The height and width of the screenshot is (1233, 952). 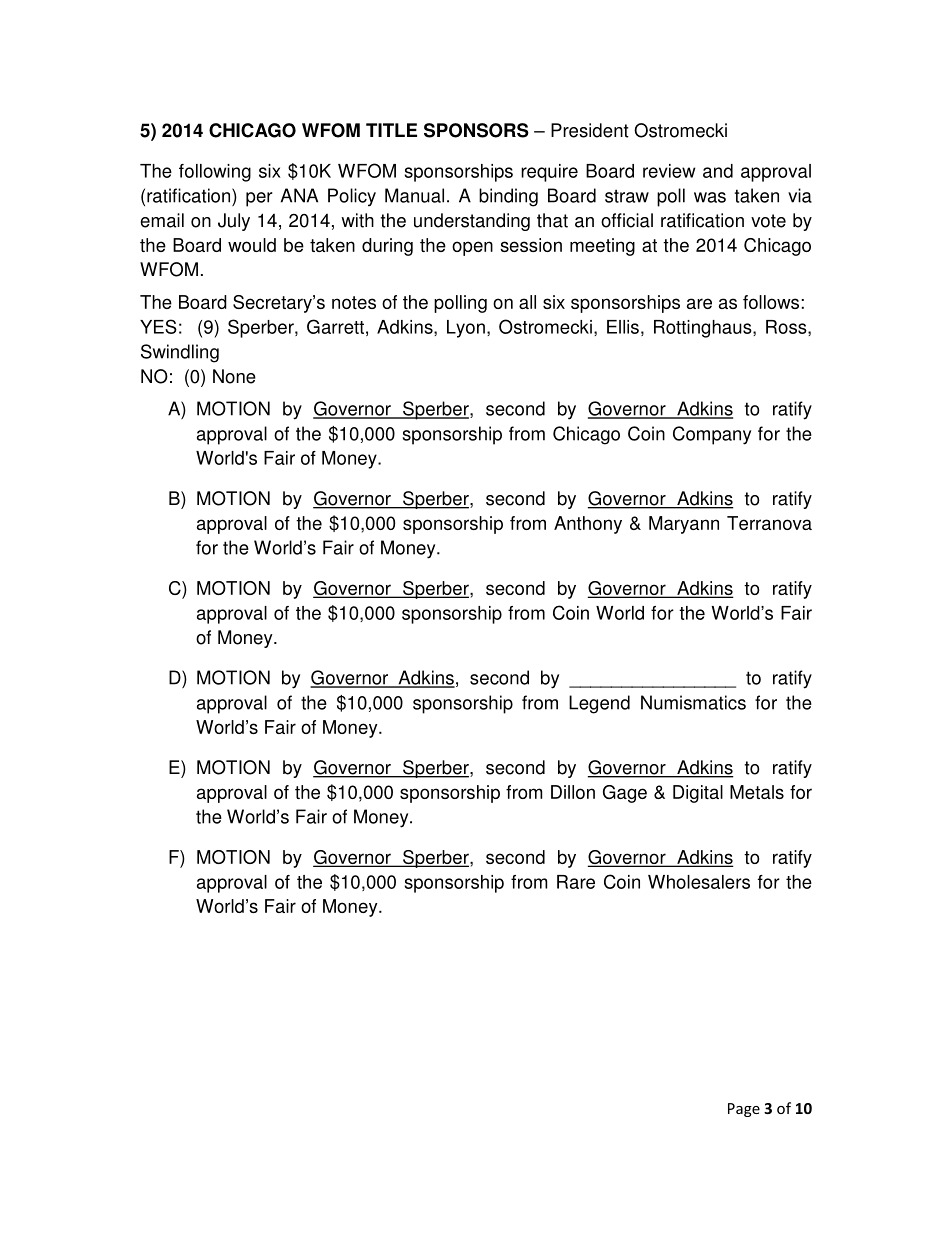 I want to click on Dillon, so click(x=573, y=792).
